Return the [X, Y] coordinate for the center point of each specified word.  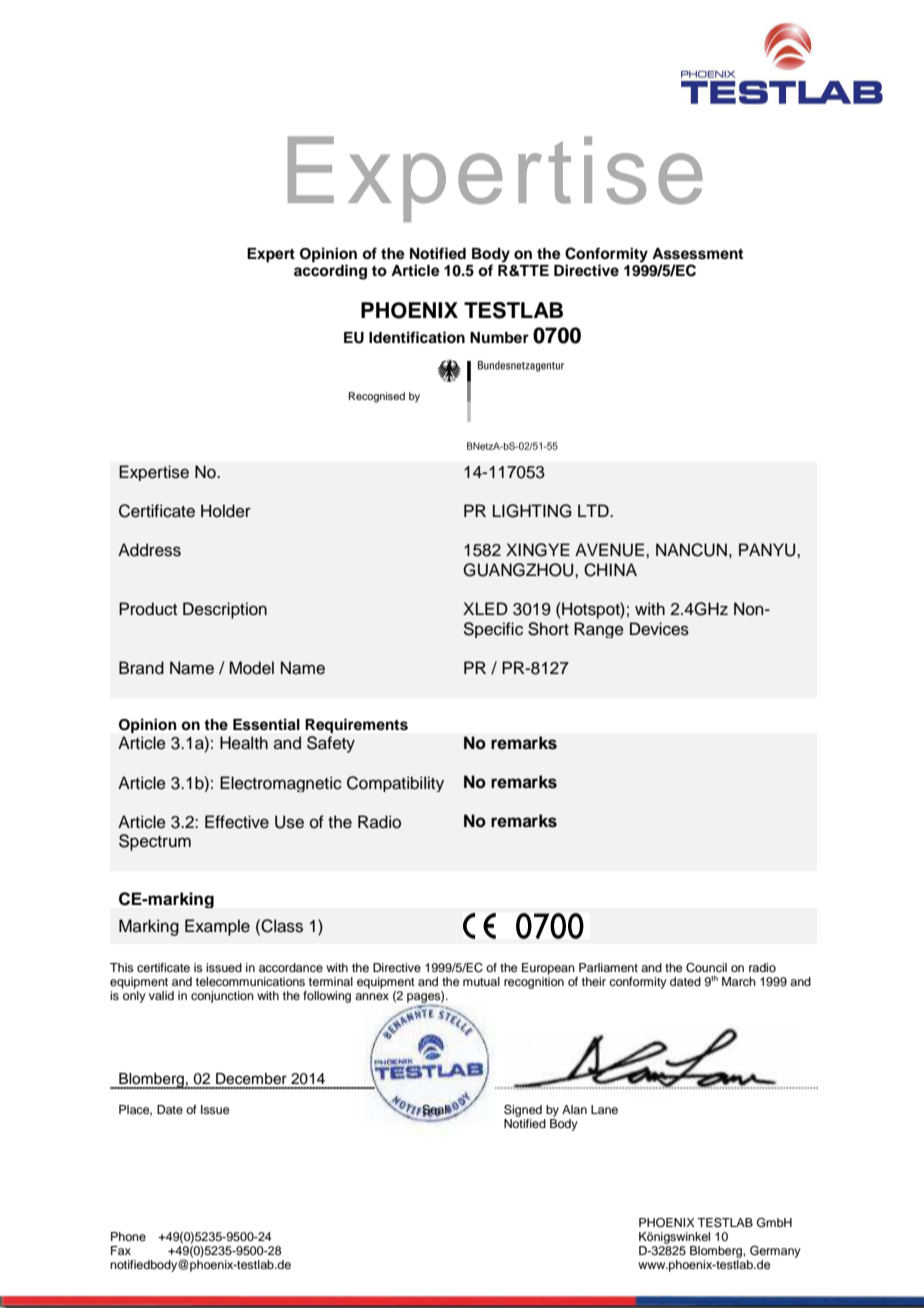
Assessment [697, 254]
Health [244, 743]
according [330, 272]
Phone [128, 1236]
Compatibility [395, 784]
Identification [417, 337]
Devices [659, 629]
